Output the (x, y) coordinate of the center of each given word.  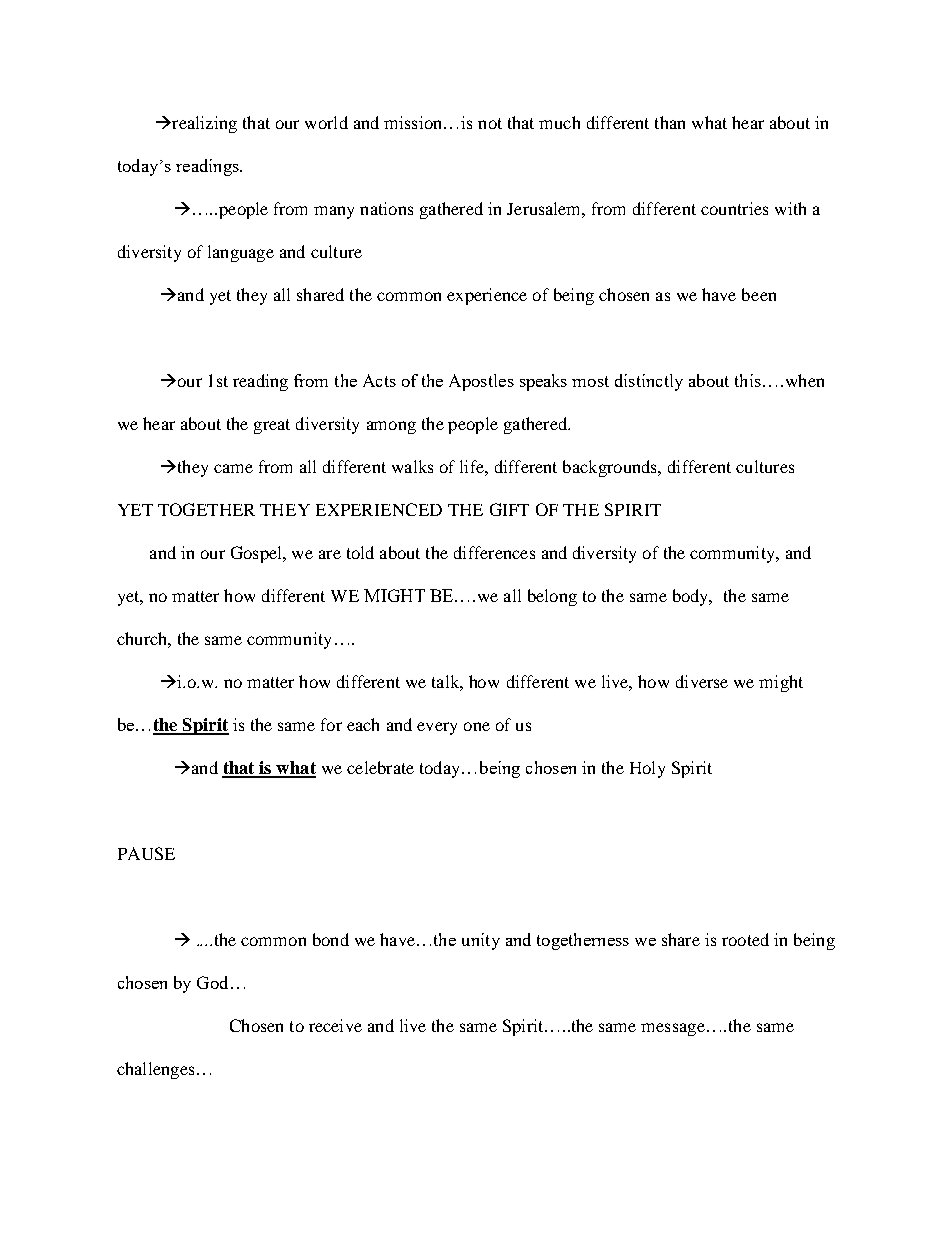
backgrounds (611, 468)
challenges (155, 1070)
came (233, 468)
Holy (647, 769)
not (490, 123)
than (670, 122)
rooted (745, 939)
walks (412, 466)
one (477, 726)
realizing (203, 124)
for (331, 724)
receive (335, 1025)
